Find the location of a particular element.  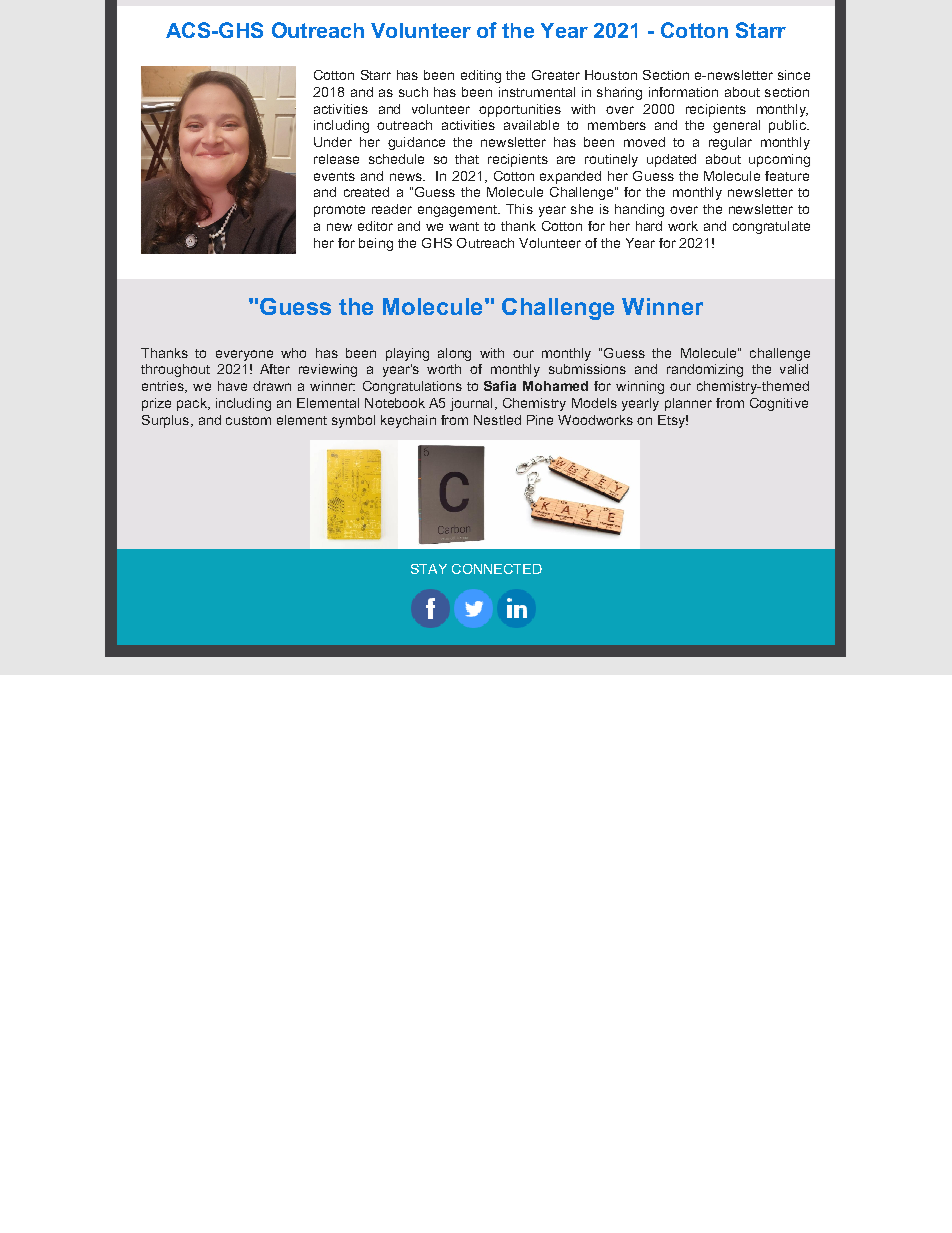

want is located at coordinates (464, 226).
